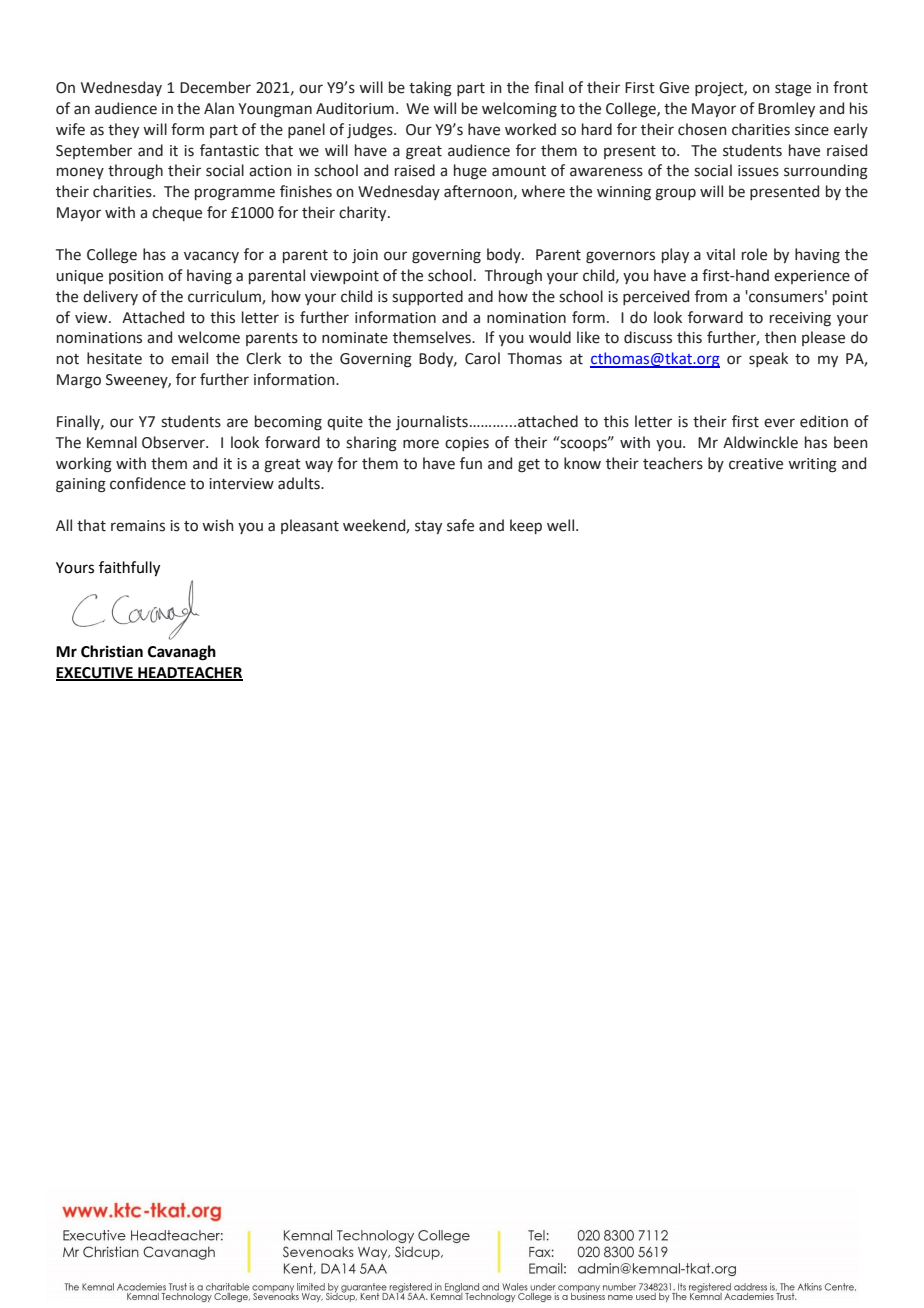 The height and width of the document is (1308, 924). What do you see at coordinates (138, 526) in the document?
I see `remains` at bounding box center [138, 526].
